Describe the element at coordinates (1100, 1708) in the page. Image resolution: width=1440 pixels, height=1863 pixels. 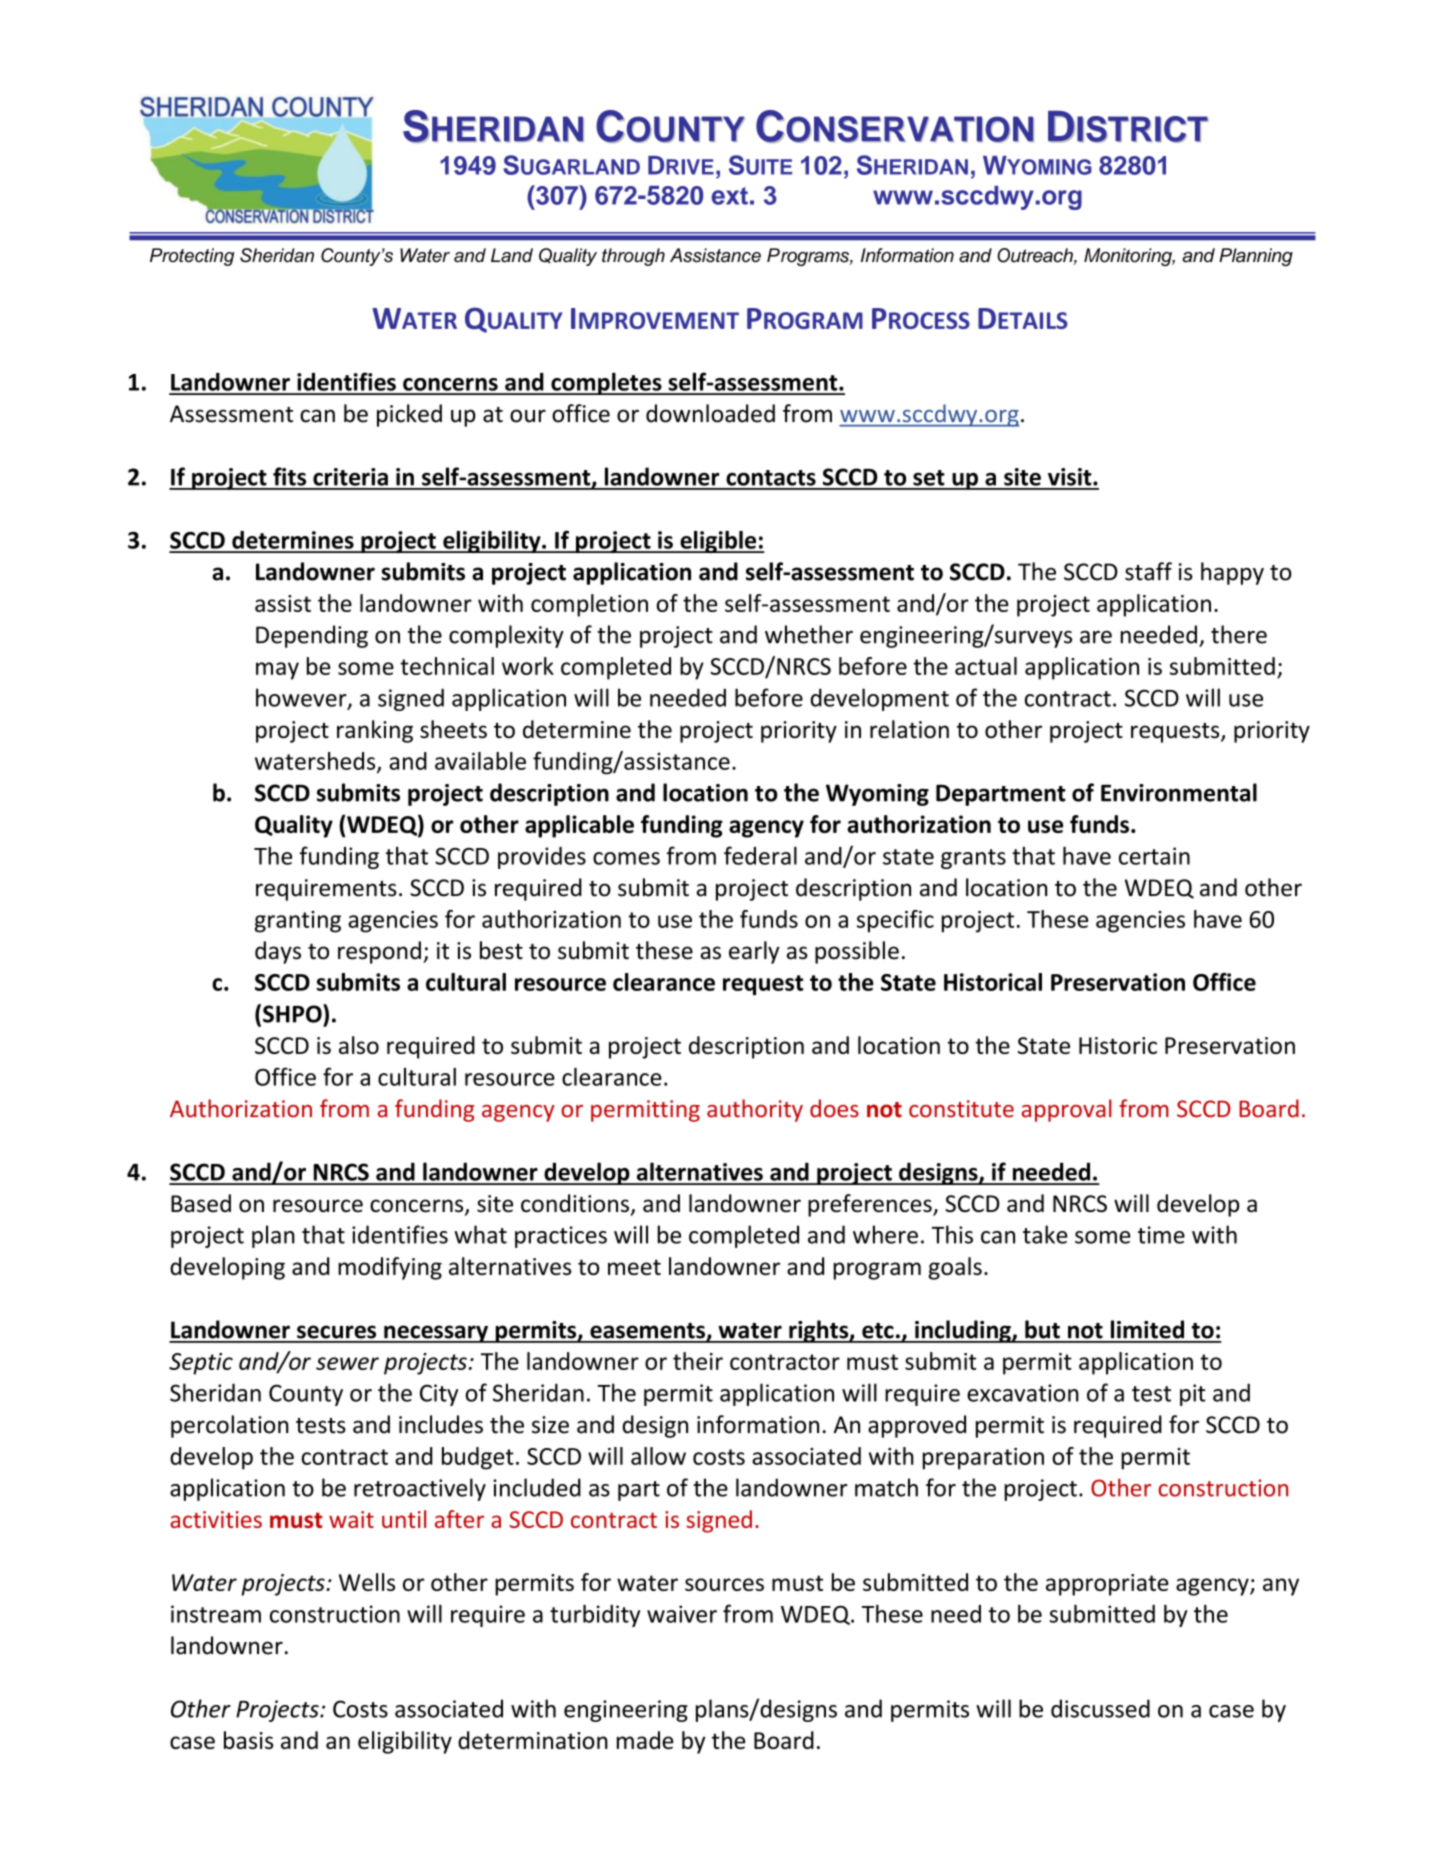
I see `discussed` at that location.
